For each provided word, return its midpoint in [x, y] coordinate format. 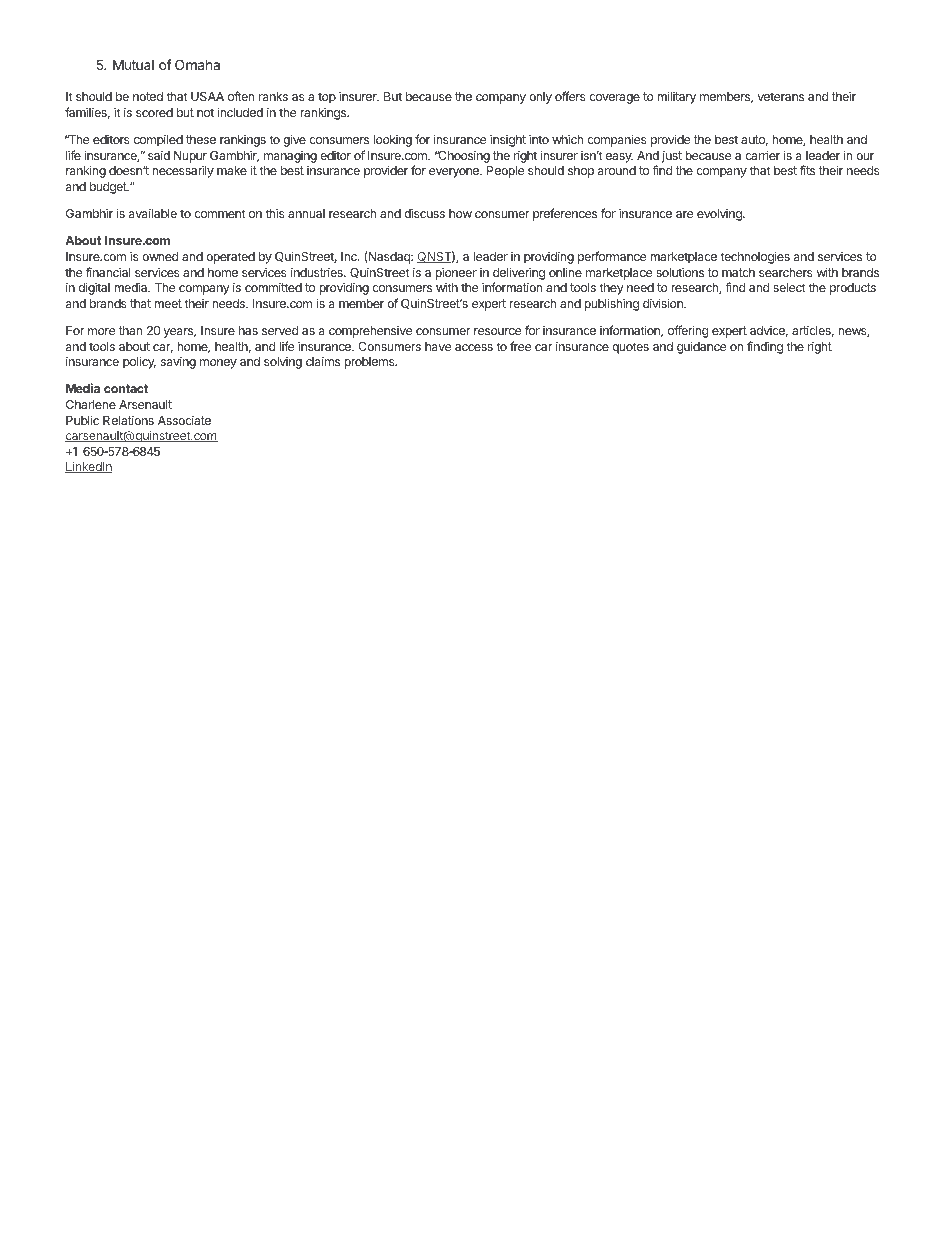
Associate [184, 420]
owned [160, 256]
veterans [780, 96]
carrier [762, 155]
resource [497, 331]
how [460, 213]
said [159, 155]
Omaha [197, 64]
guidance [701, 347]
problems [370, 363]
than [130, 330]
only [540, 98]
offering [688, 331]
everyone [455, 173]
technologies [755, 257]
